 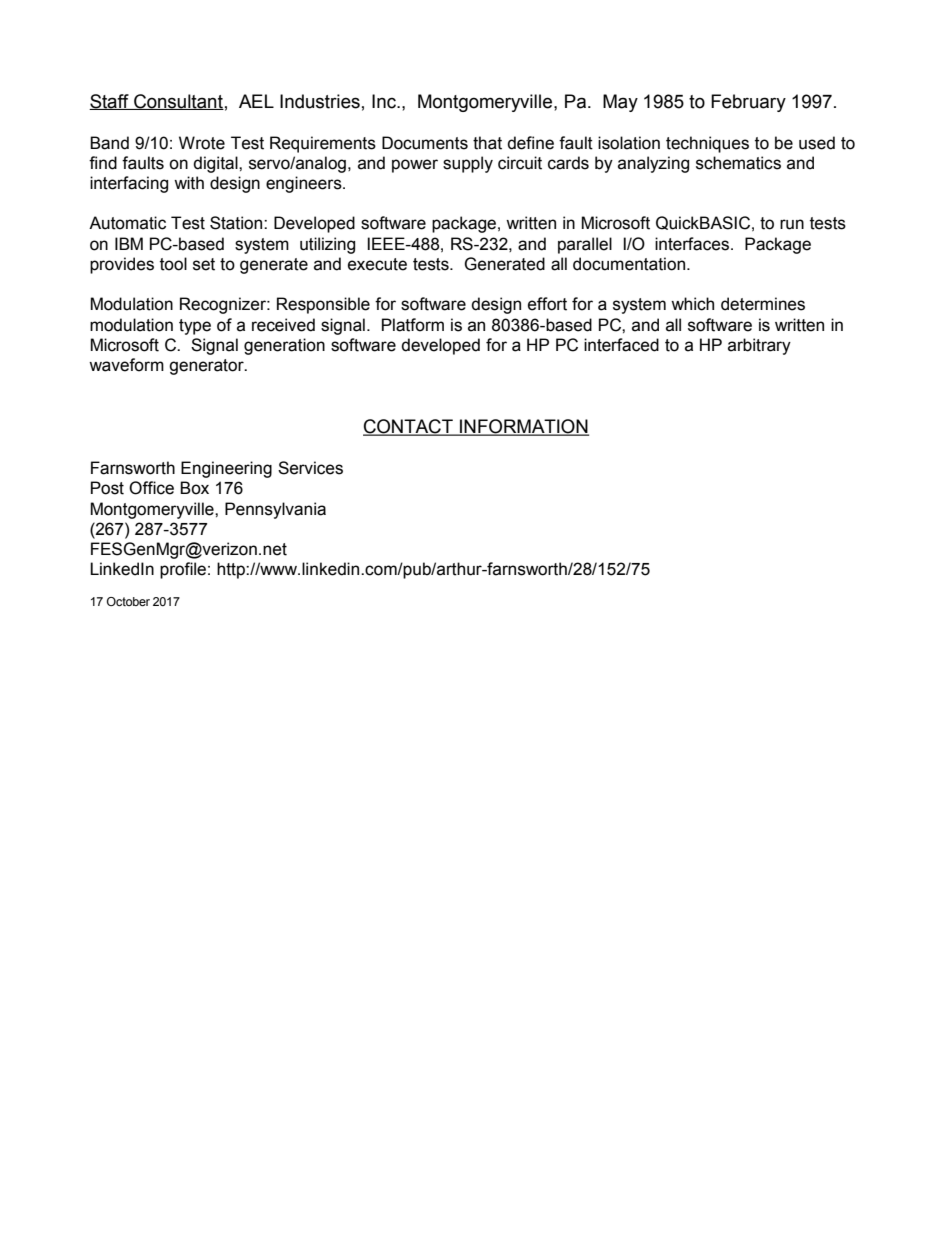 I want to click on that, so click(x=487, y=143).
